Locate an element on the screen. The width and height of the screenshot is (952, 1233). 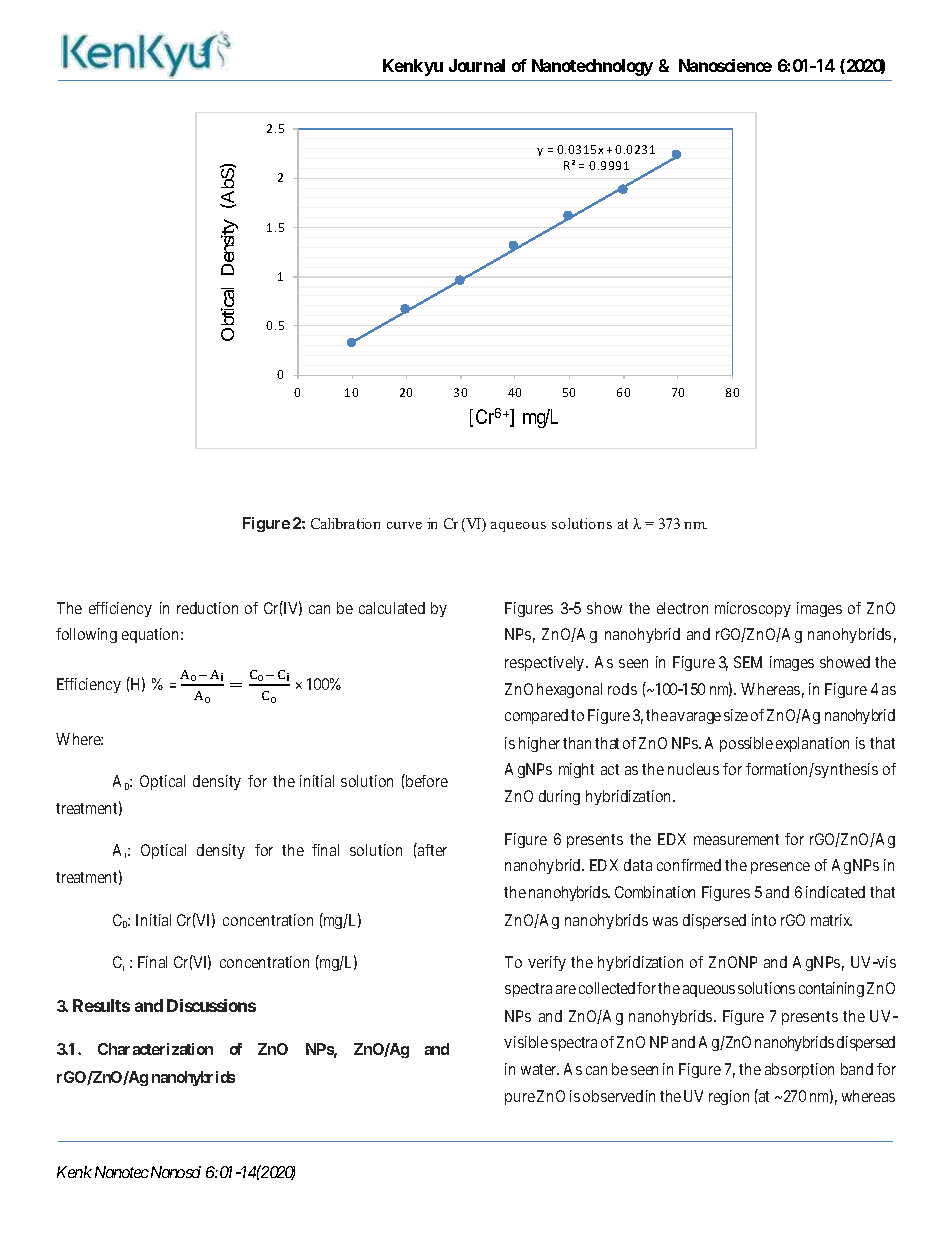
absorption is located at coordinates (799, 1070).
